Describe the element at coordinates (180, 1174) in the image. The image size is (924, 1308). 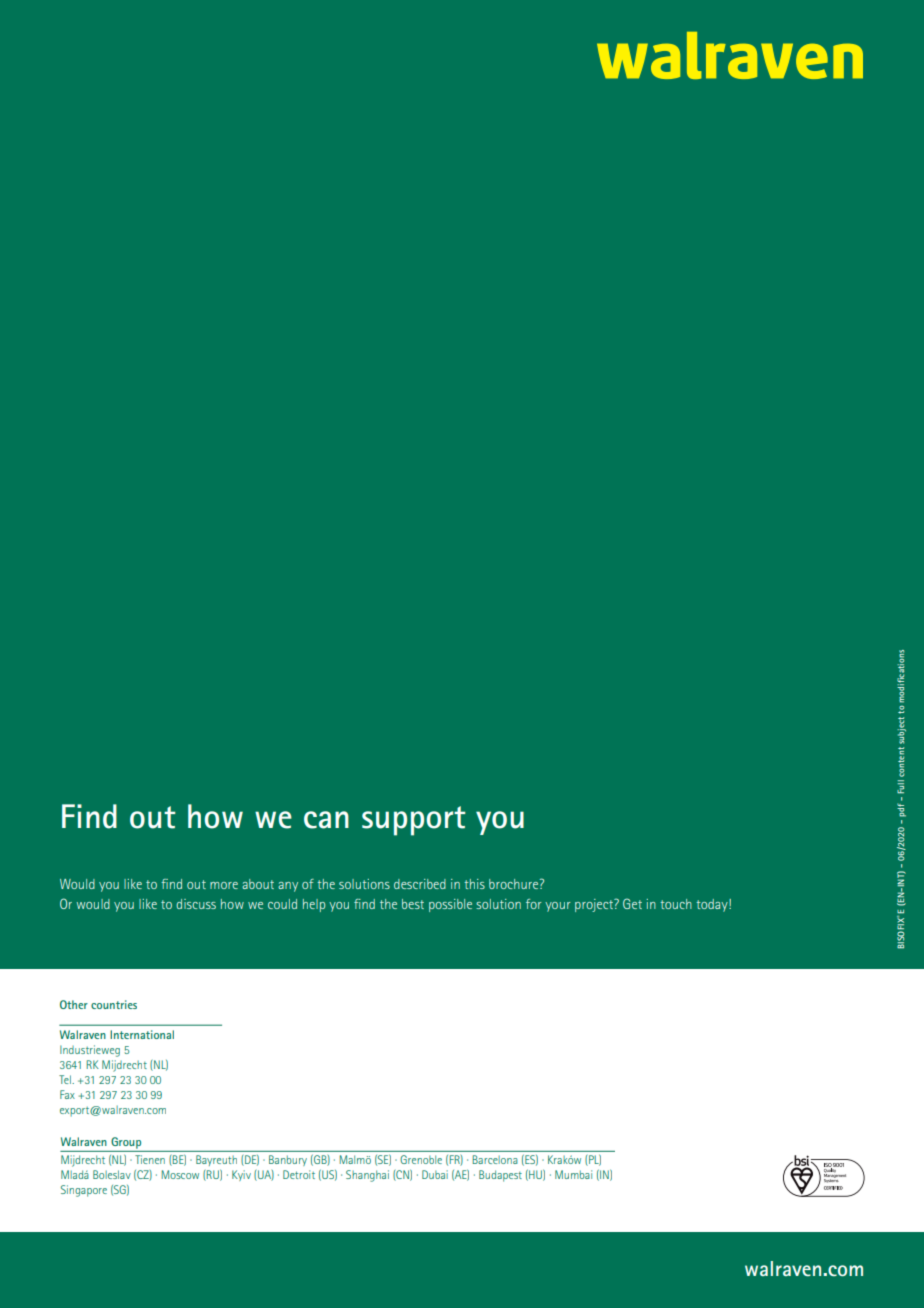
I see `Moscow` at that location.
